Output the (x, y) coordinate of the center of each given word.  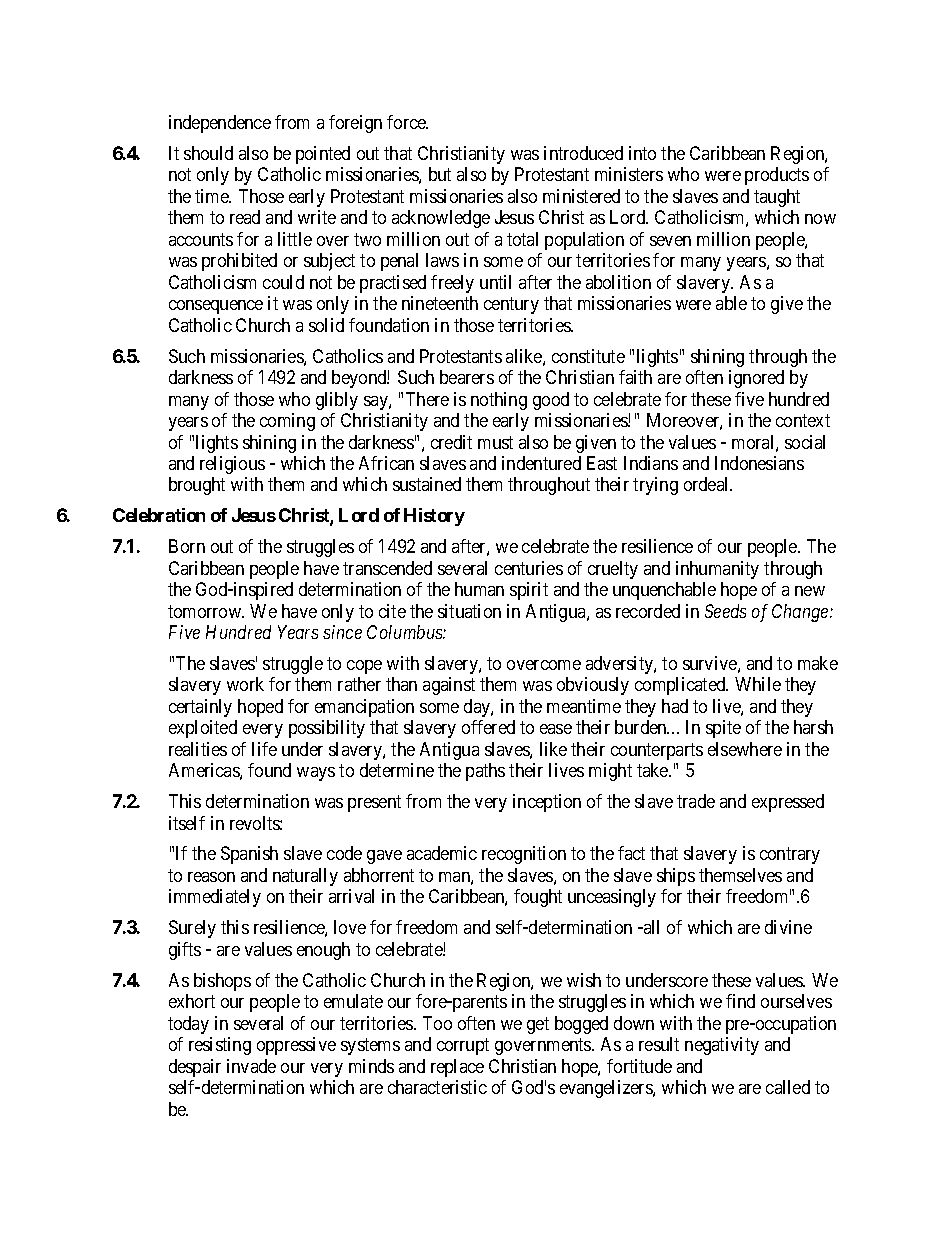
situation (469, 611)
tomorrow (206, 611)
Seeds (725, 611)
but (440, 174)
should (208, 153)
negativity (722, 1046)
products (777, 176)
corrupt (463, 1046)
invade (251, 1066)
